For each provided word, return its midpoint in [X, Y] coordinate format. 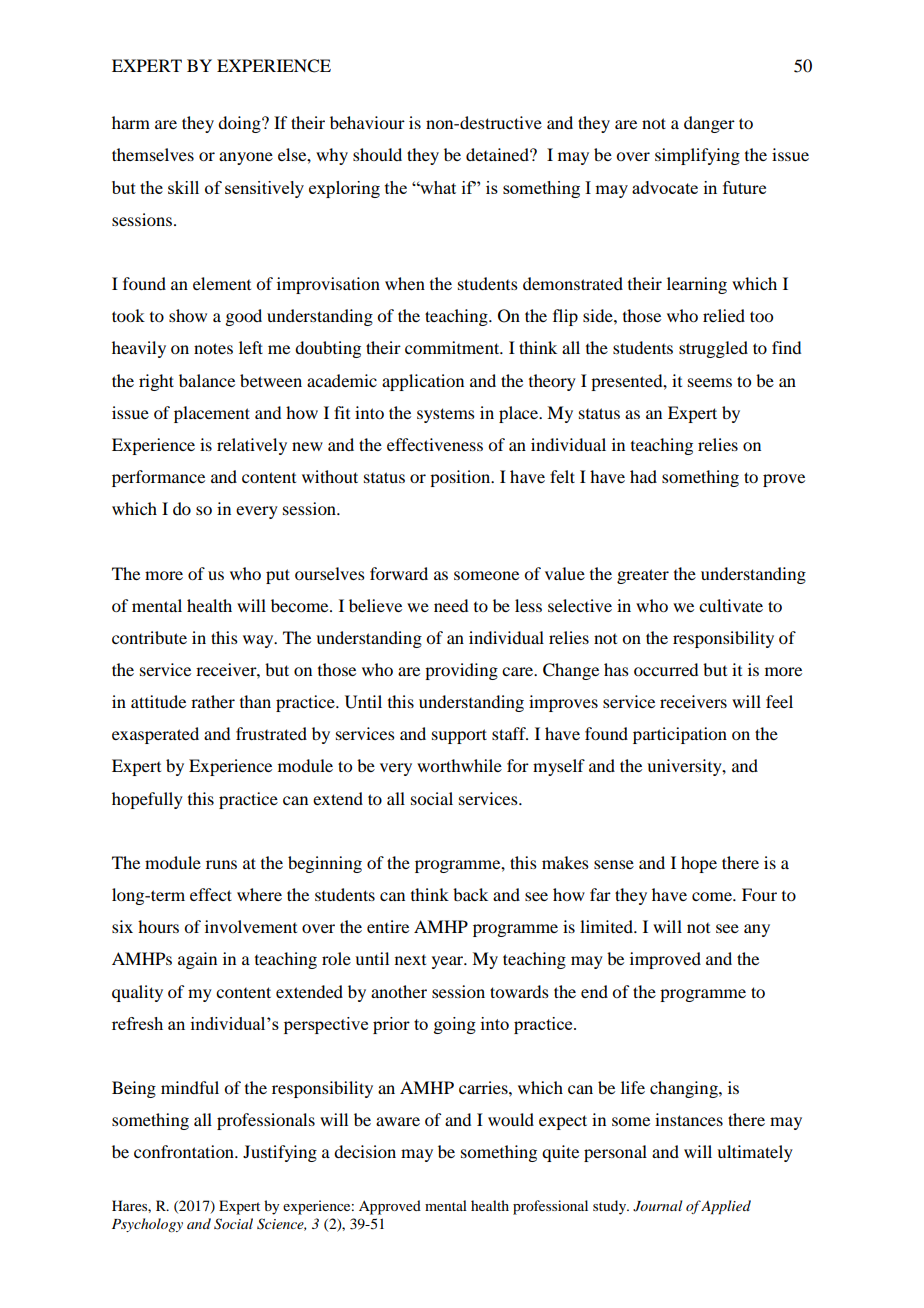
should [377, 154]
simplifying [697, 156]
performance [158, 478]
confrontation [185, 1151]
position [461, 478]
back [470, 894]
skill [183, 187]
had [643, 476]
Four [759, 894]
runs [221, 864]
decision [365, 1151]
